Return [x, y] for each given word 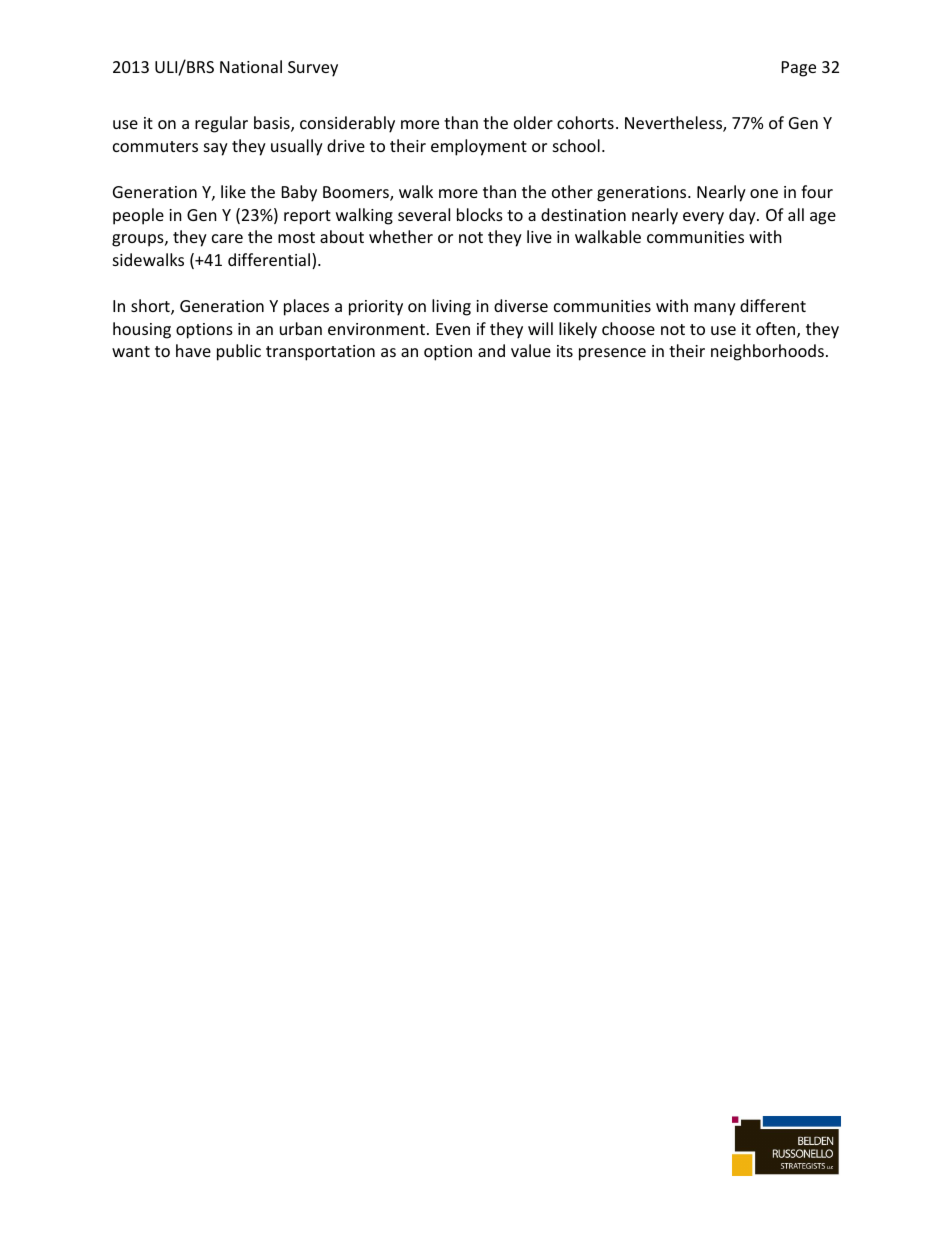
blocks [480, 214]
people [138, 216]
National [251, 66]
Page [799, 69]
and [491, 350]
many [715, 309]
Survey [313, 69]
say [216, 149]
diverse [521, 305]
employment [479, 147]
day [743, 216]
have [193, 350]
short [151, 307]
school [576, 145]
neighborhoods [767, 352]
